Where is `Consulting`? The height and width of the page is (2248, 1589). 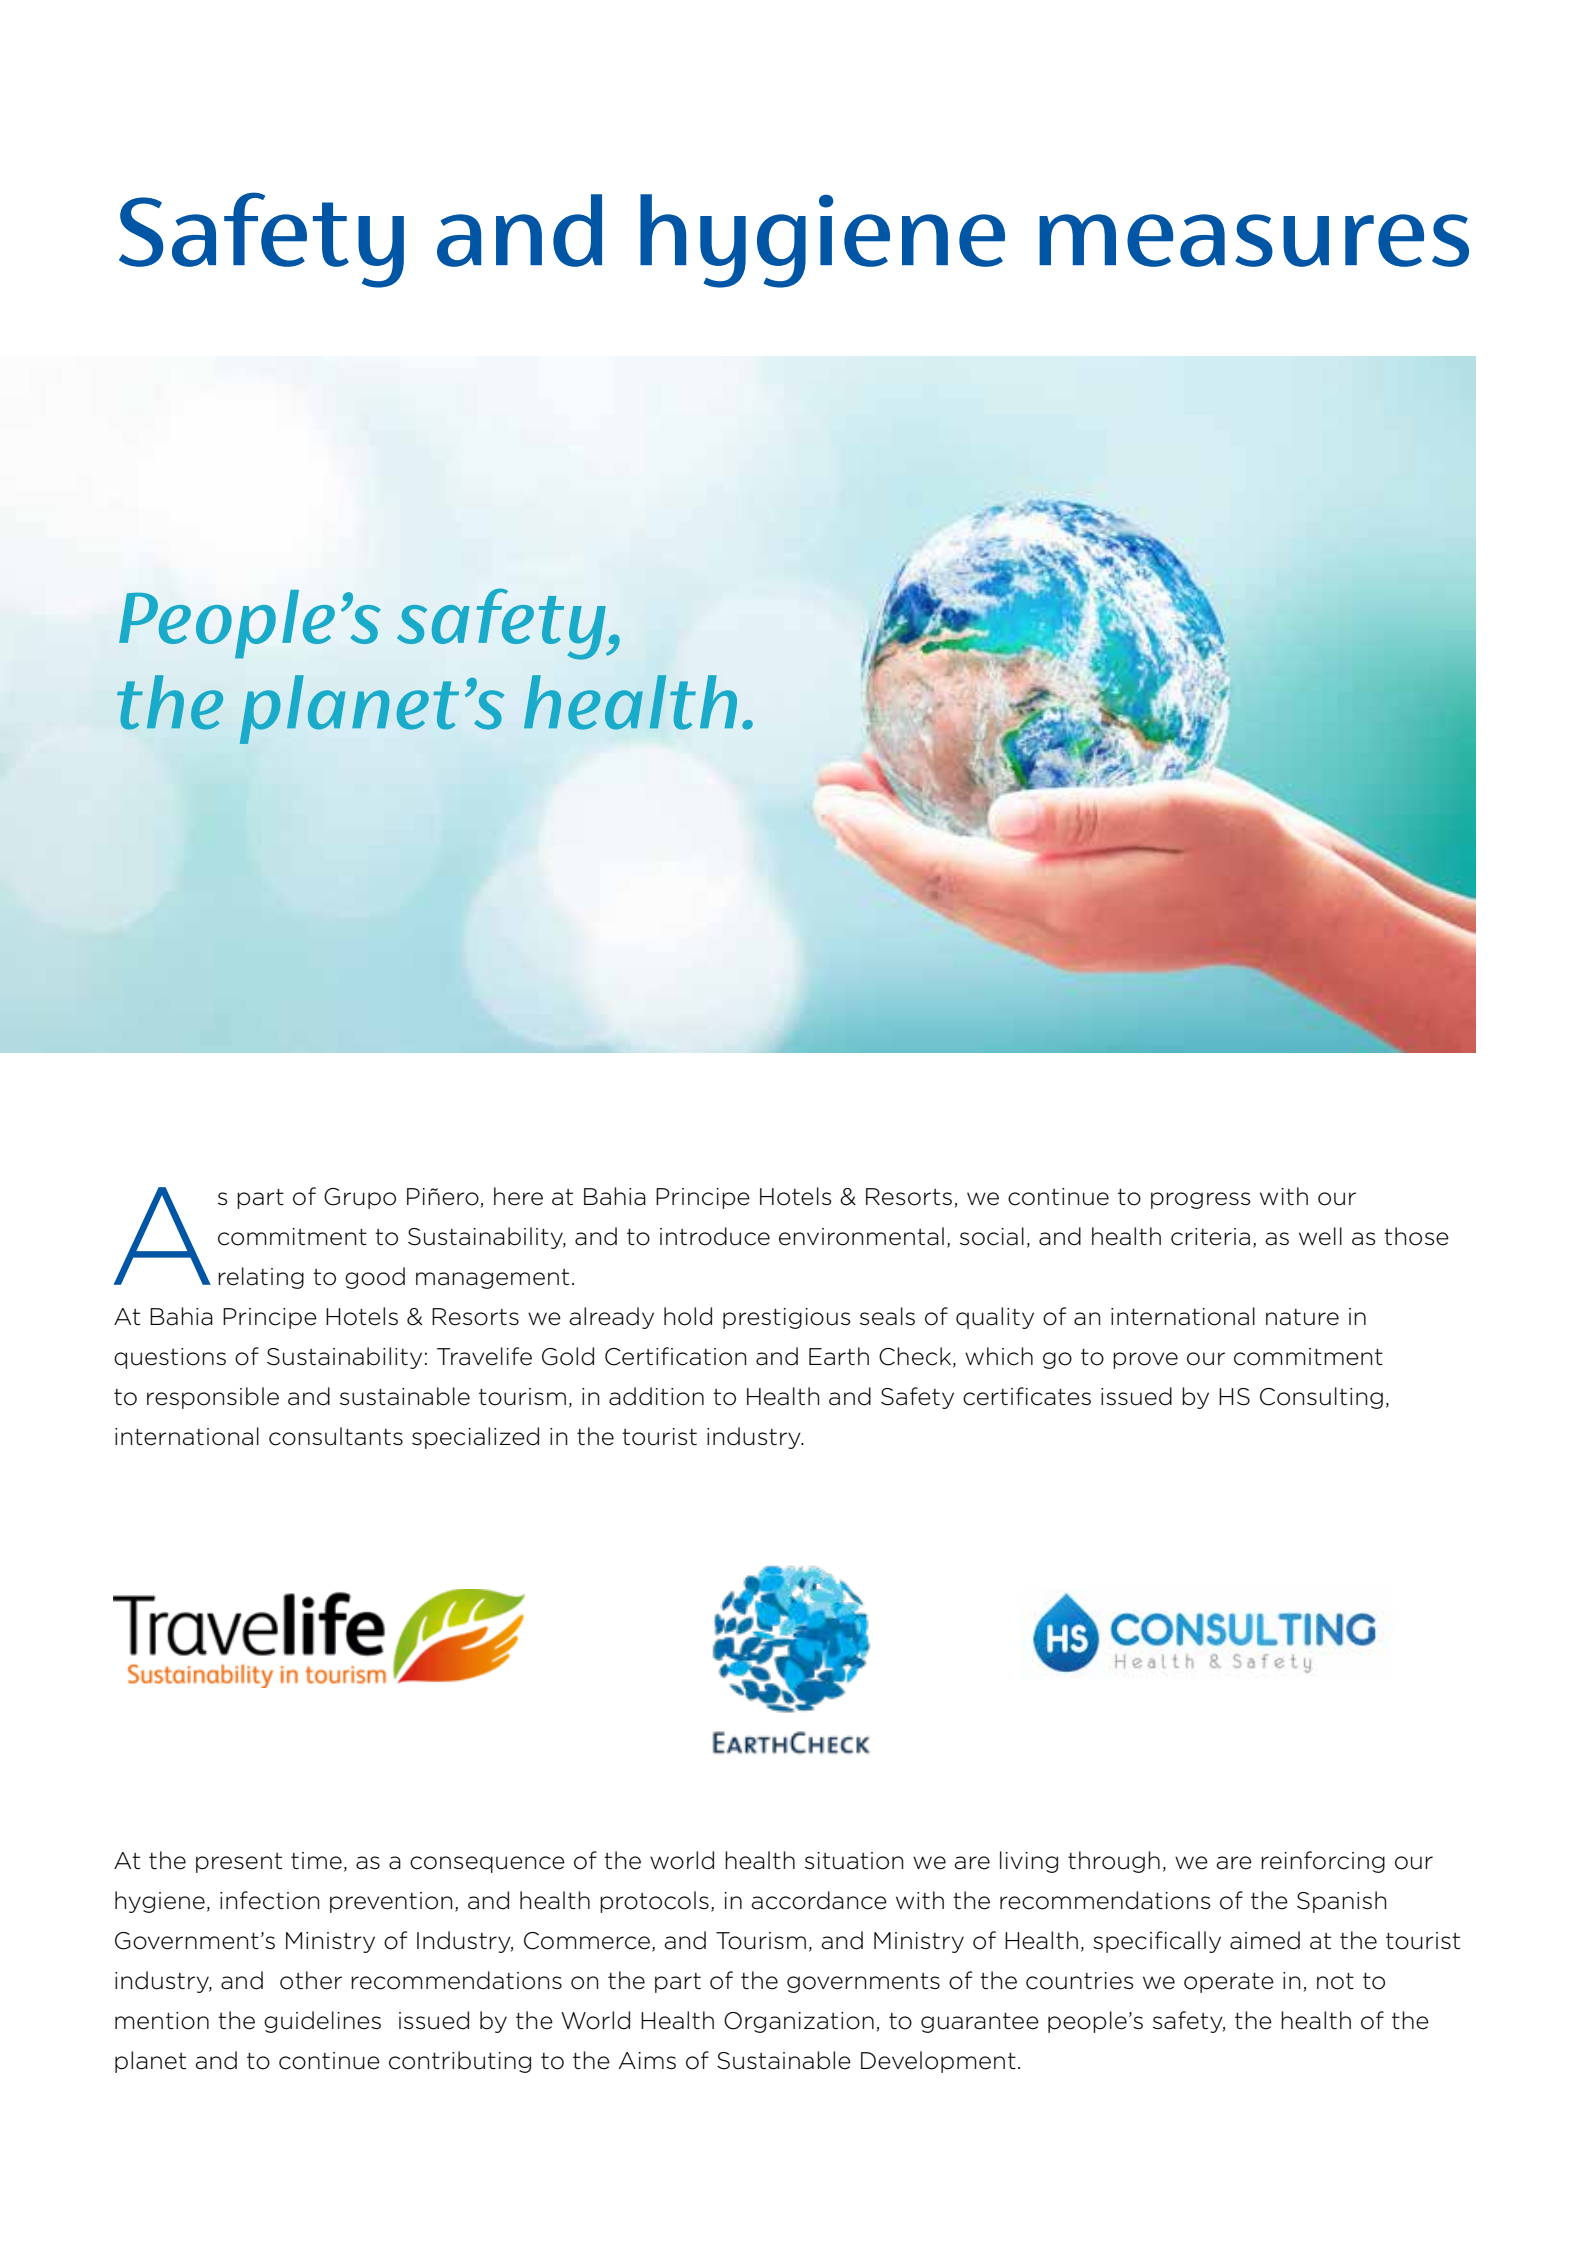
Consulting is located at coordinates (1321, 1398).
